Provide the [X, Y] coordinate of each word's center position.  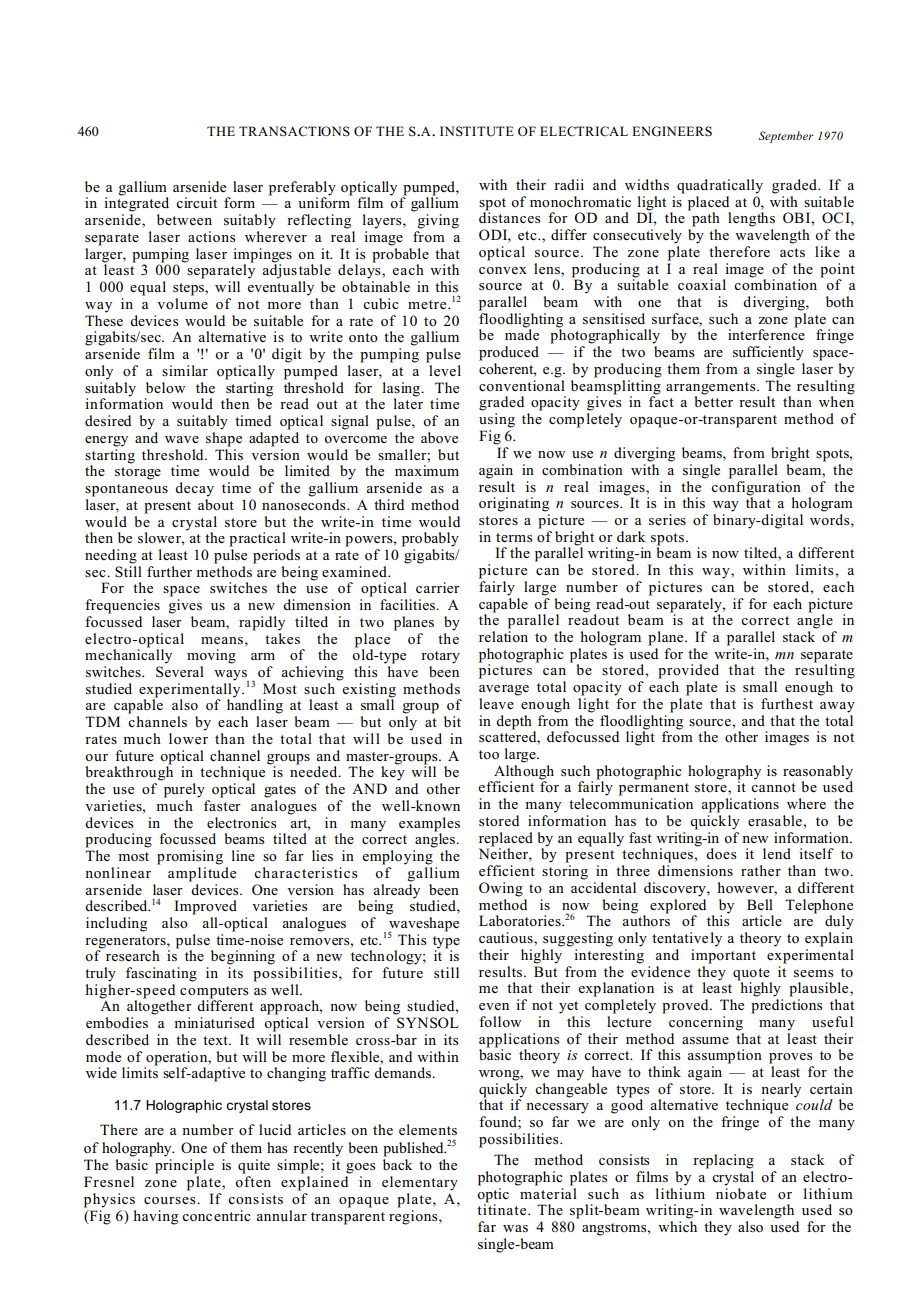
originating [514, 504]
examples [429, 824]
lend [777, 853]
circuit [196, 202]
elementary [420, 1183]
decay [194, 489]
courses [171, 1201]
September [786, 137]
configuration [756, 487]
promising [190, 857]
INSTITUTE [477, 131]
